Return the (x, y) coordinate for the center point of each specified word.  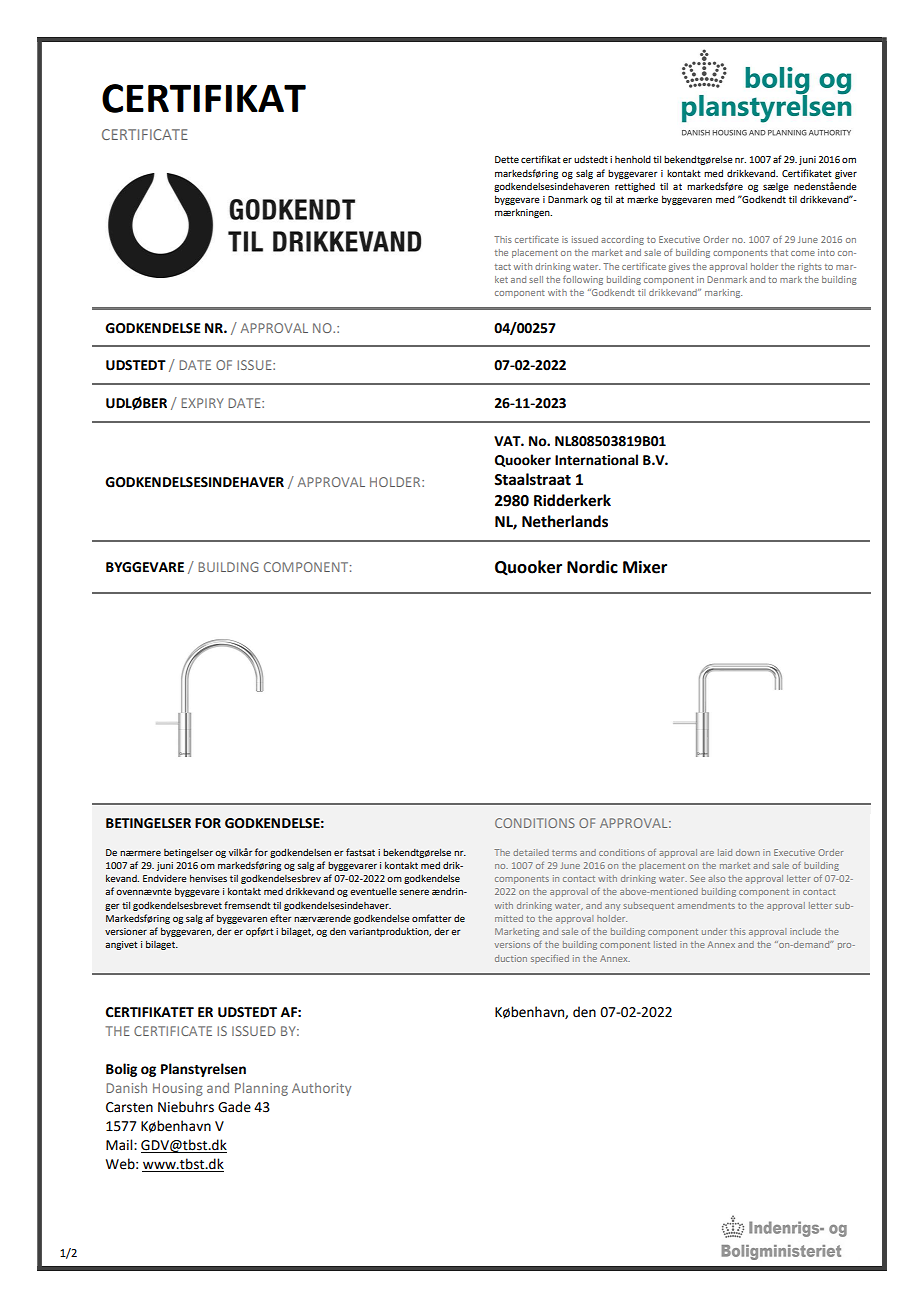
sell (536, 279)
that (779, 252)
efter (280, 918)
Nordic (592, 567)
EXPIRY (202, 403)
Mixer (645, 567)
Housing (178, 1089)
